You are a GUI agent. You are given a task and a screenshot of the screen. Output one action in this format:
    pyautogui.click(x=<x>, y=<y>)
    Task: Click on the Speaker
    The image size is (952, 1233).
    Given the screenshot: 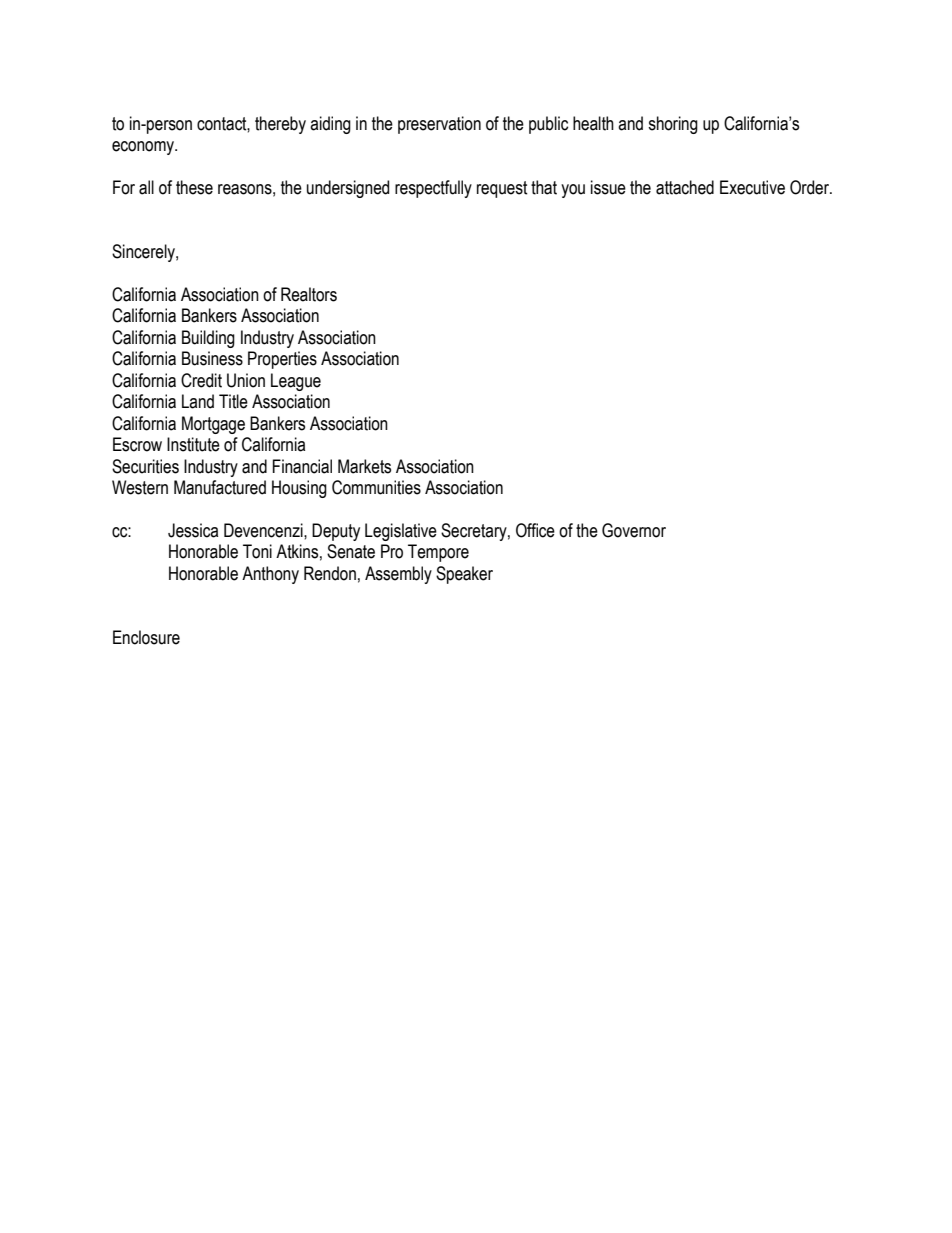 What is the action you would take?
    pyautogui.click(x=464, y=575)
